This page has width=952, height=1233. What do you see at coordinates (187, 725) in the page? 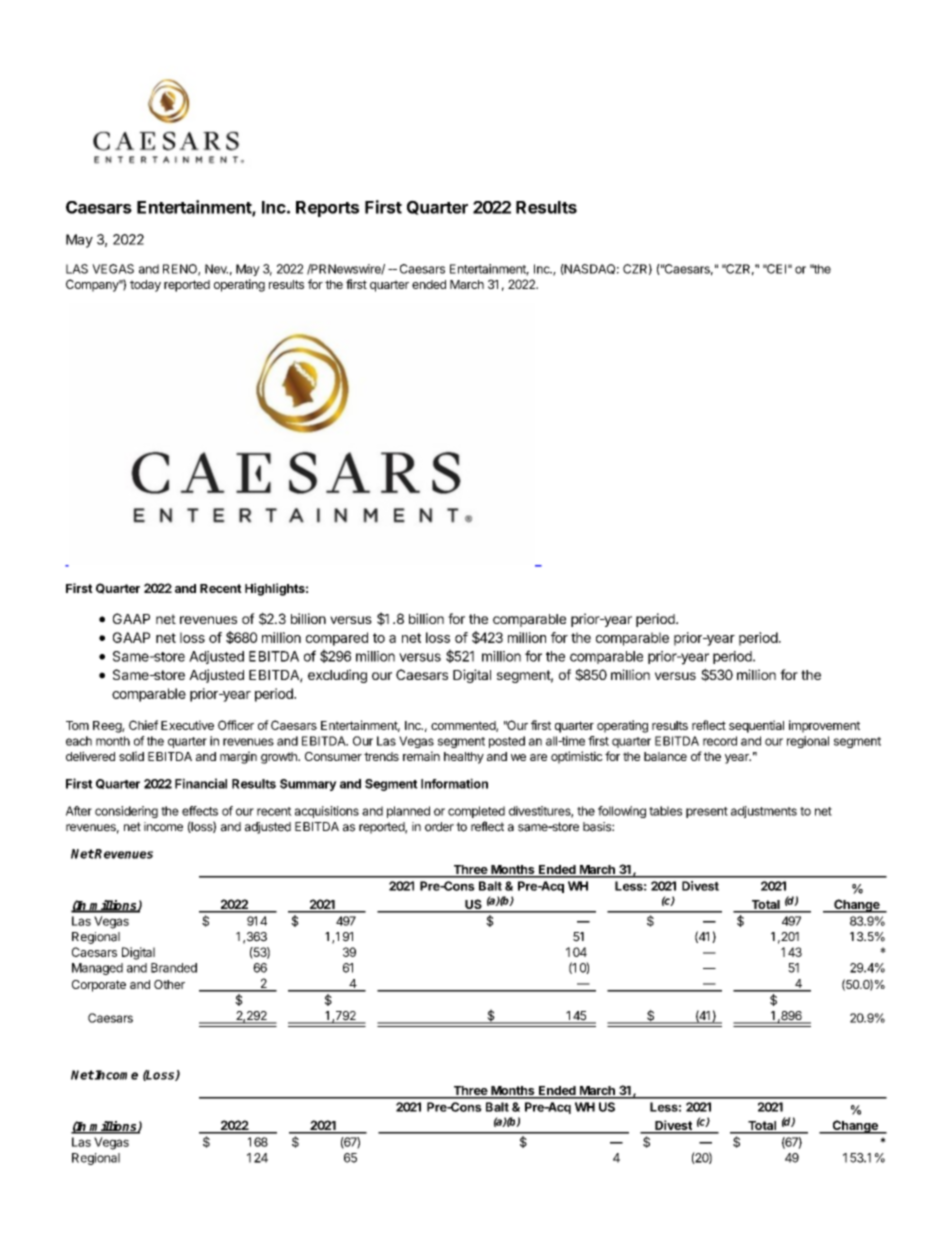
I see `Executive` at bounding box center [187, 725].
